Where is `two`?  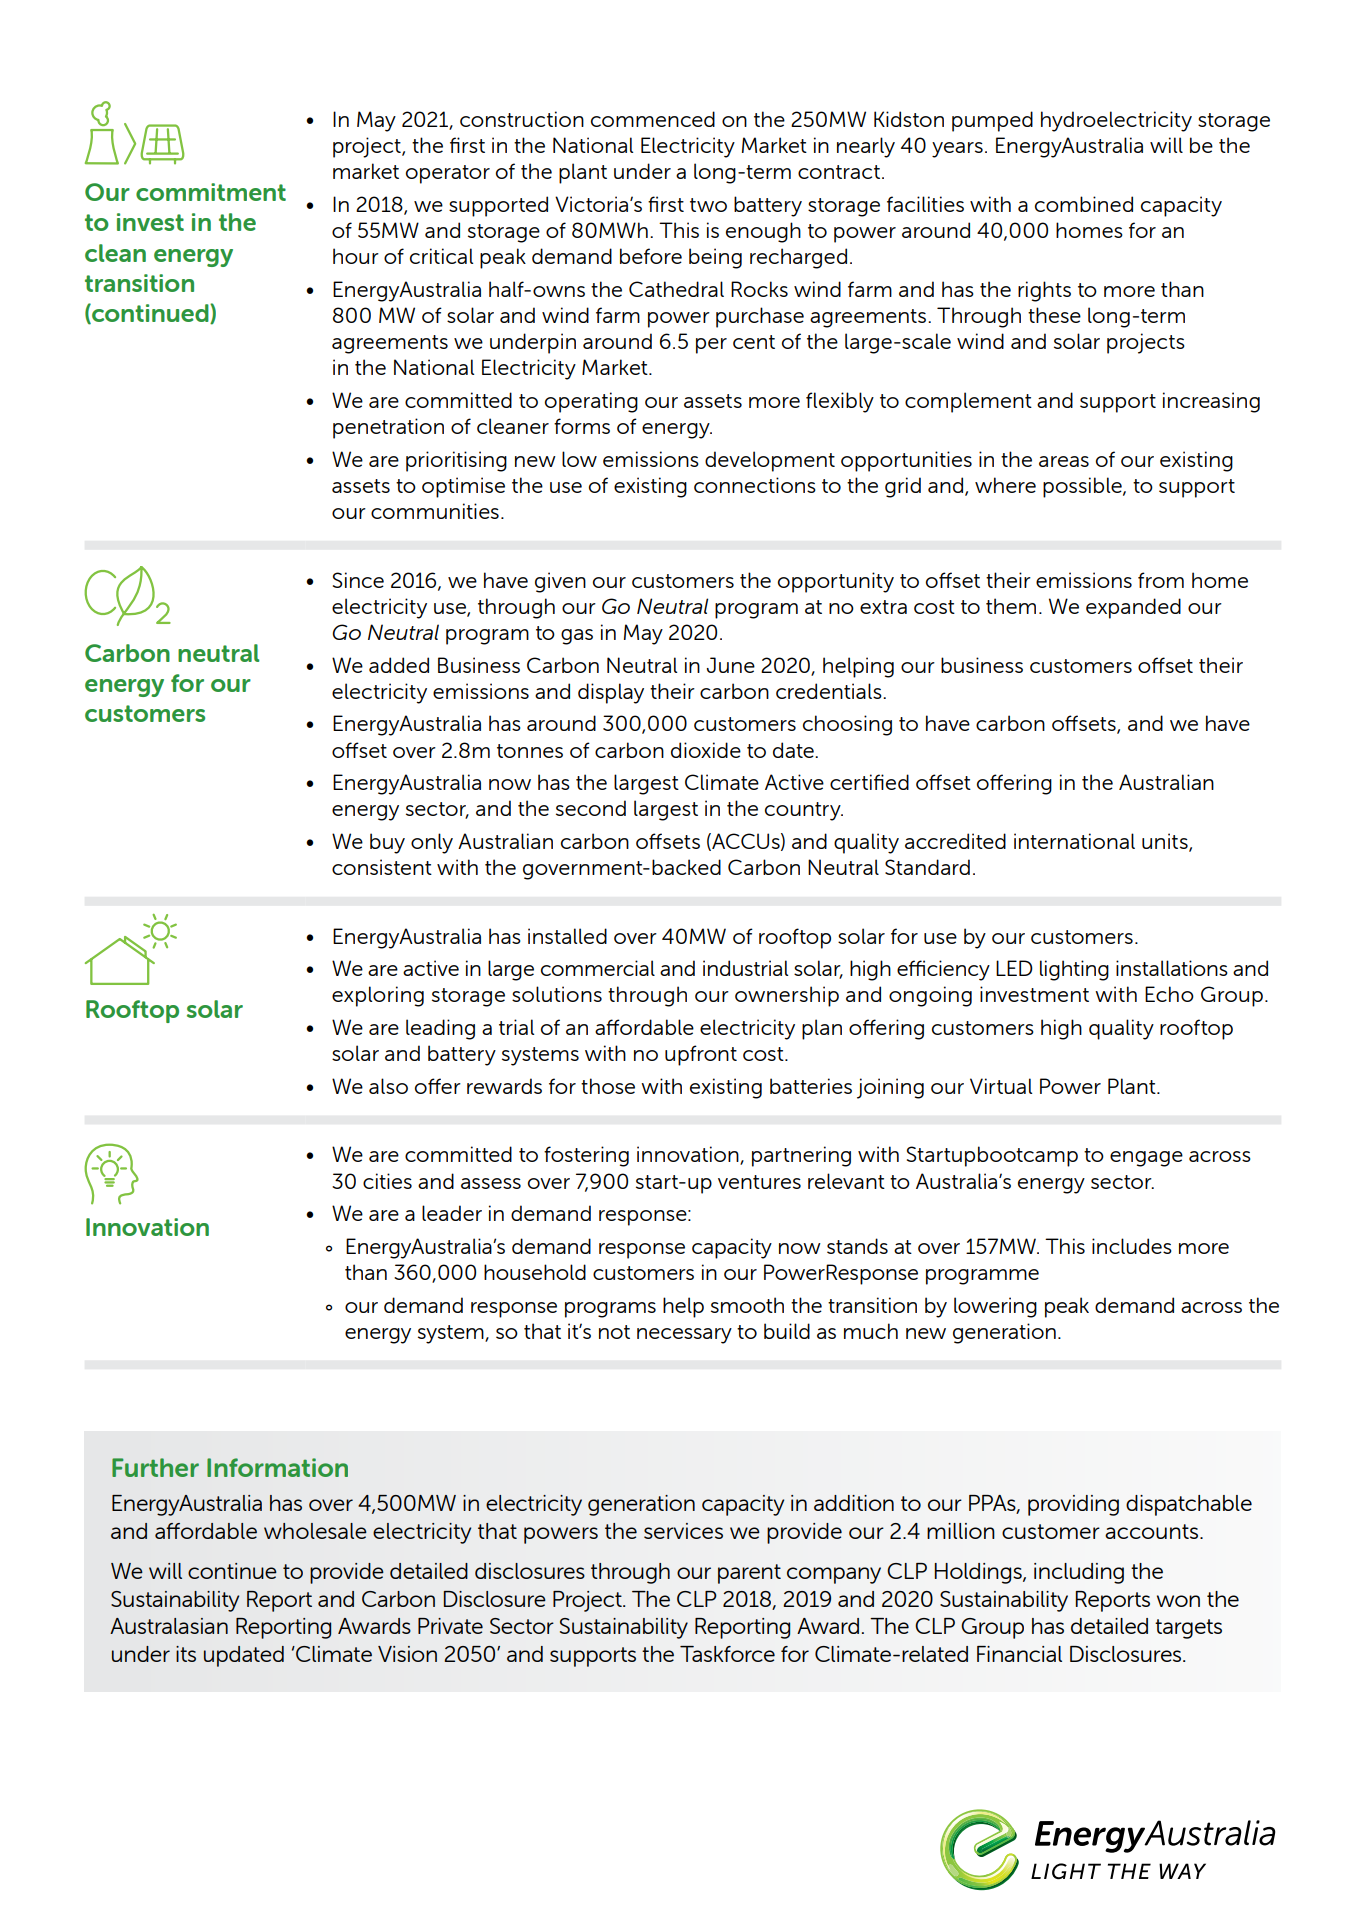 two is located at coordinates (708, 205).
